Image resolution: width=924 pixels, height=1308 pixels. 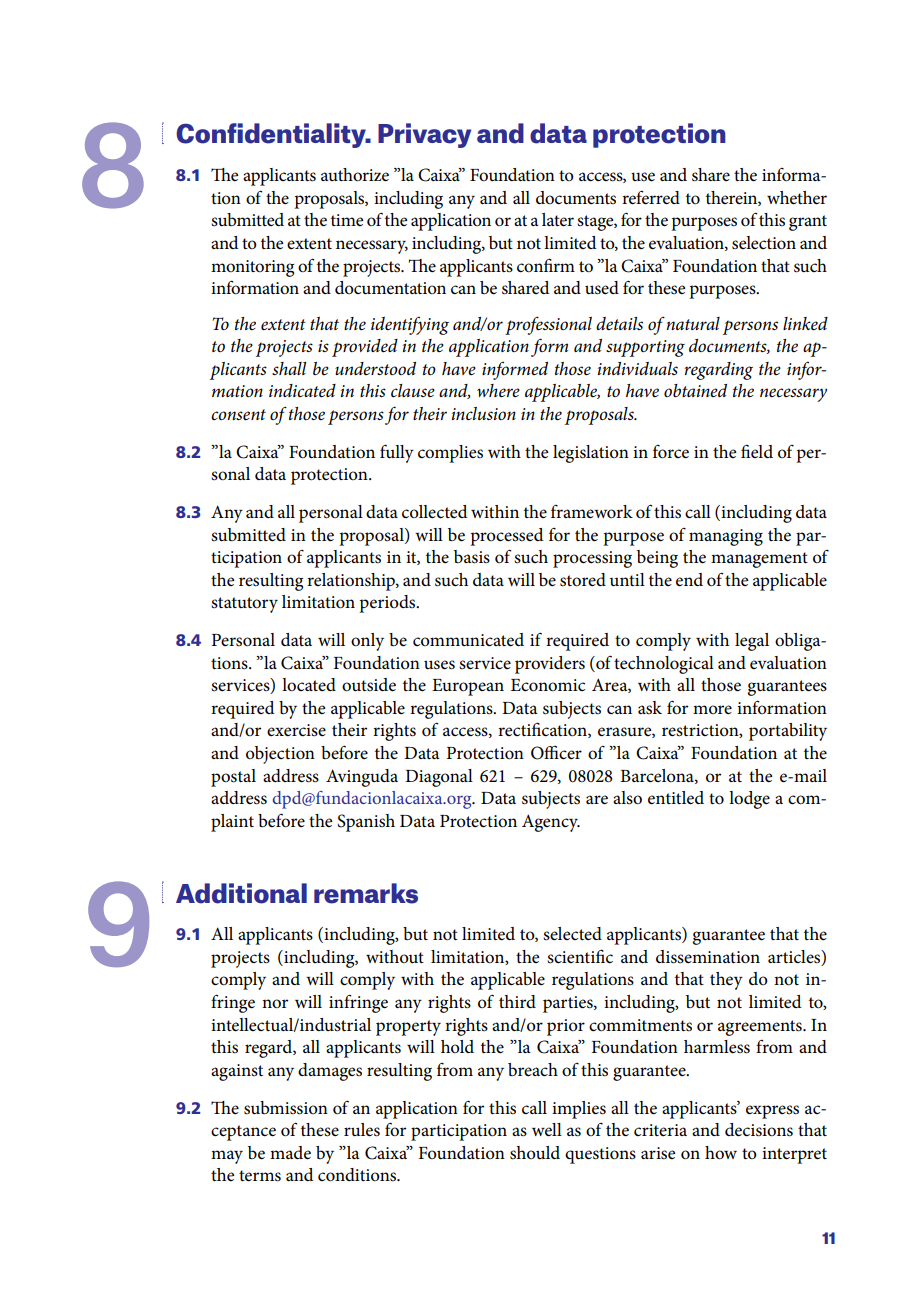 What do you see at coordinates (797, 198) in the screenshot?
I see `whether` at bounding box center [797, 198].
